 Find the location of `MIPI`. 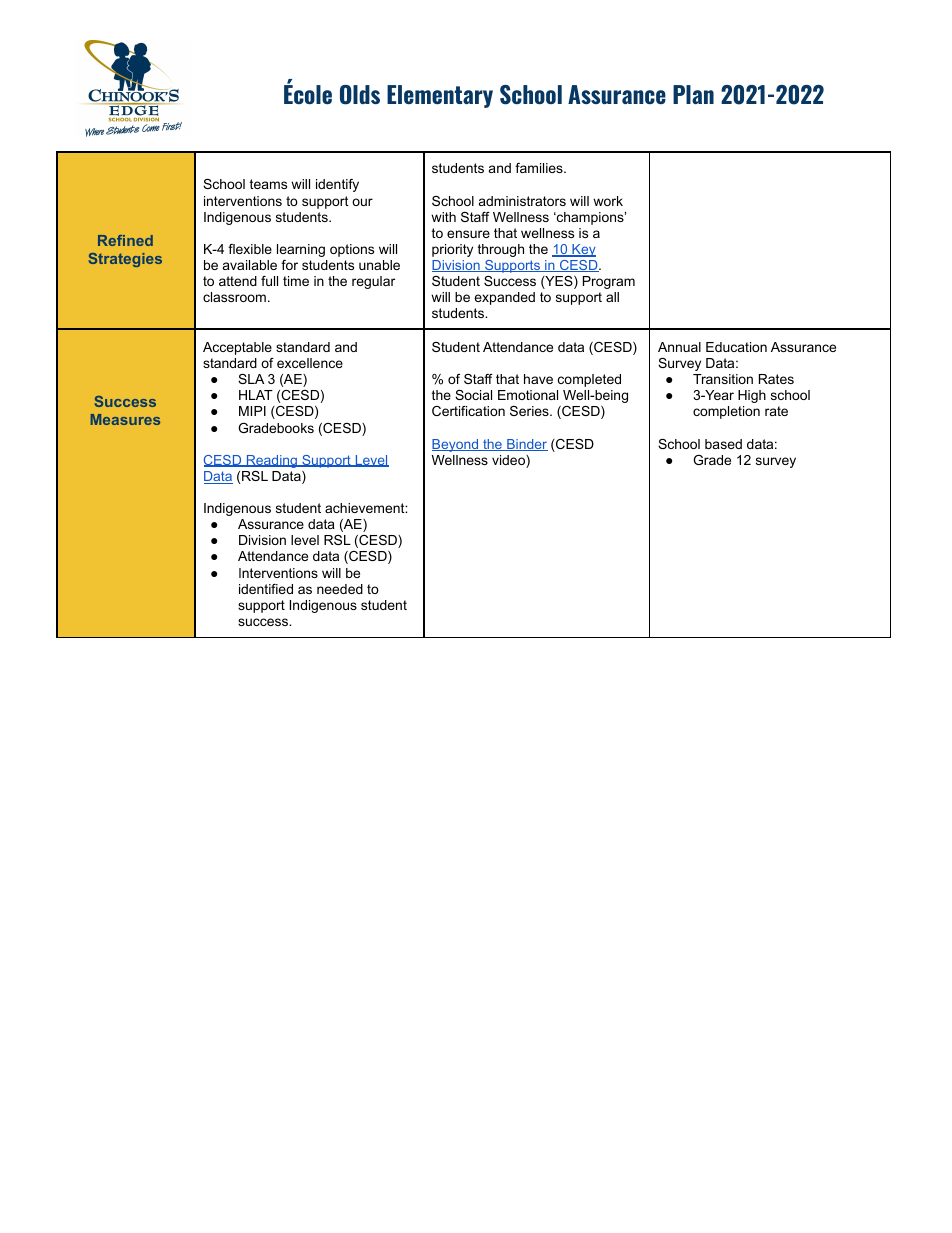

MIPI is located at coordinates (252, 411).
